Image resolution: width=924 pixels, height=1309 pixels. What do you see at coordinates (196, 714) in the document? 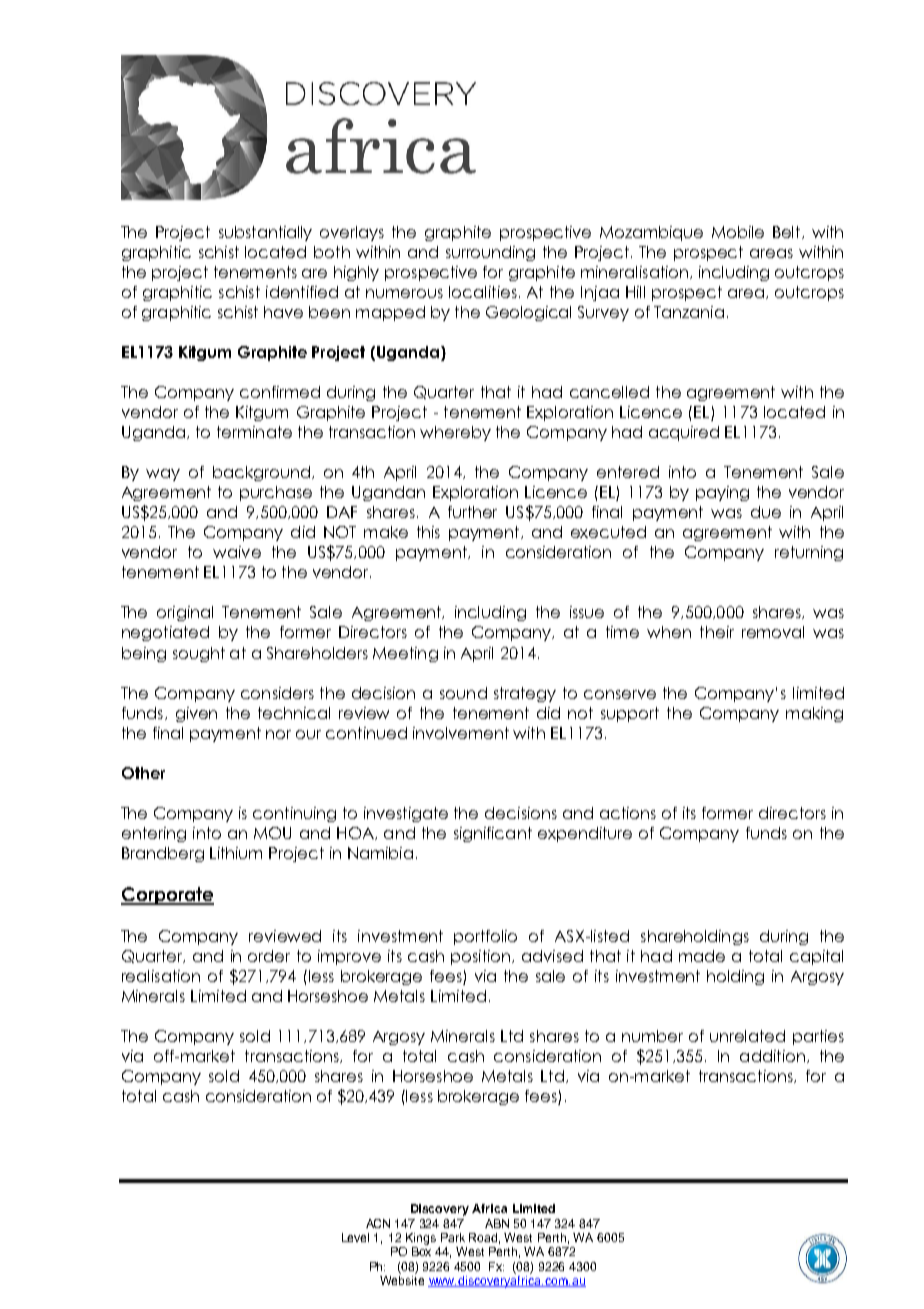
I see `given` at bounding box center [196, 714].
